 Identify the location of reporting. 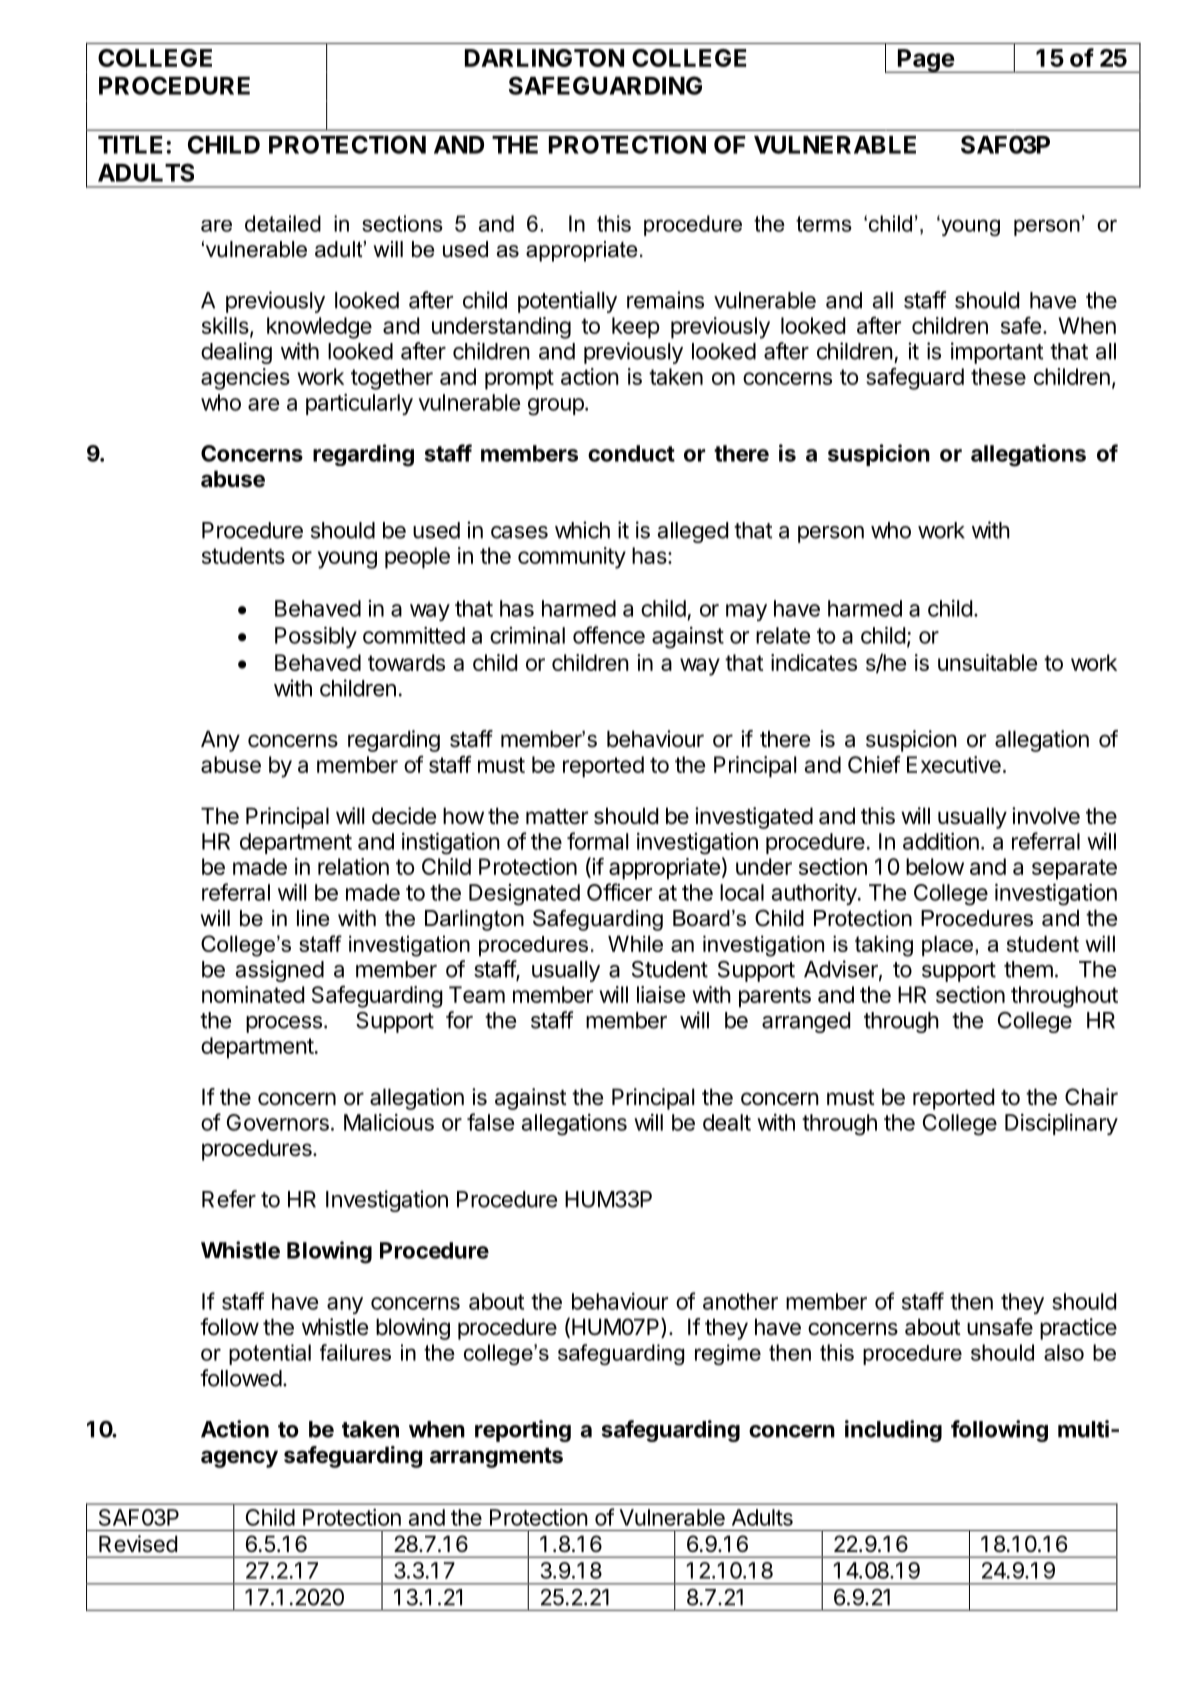
(523, 1431).
